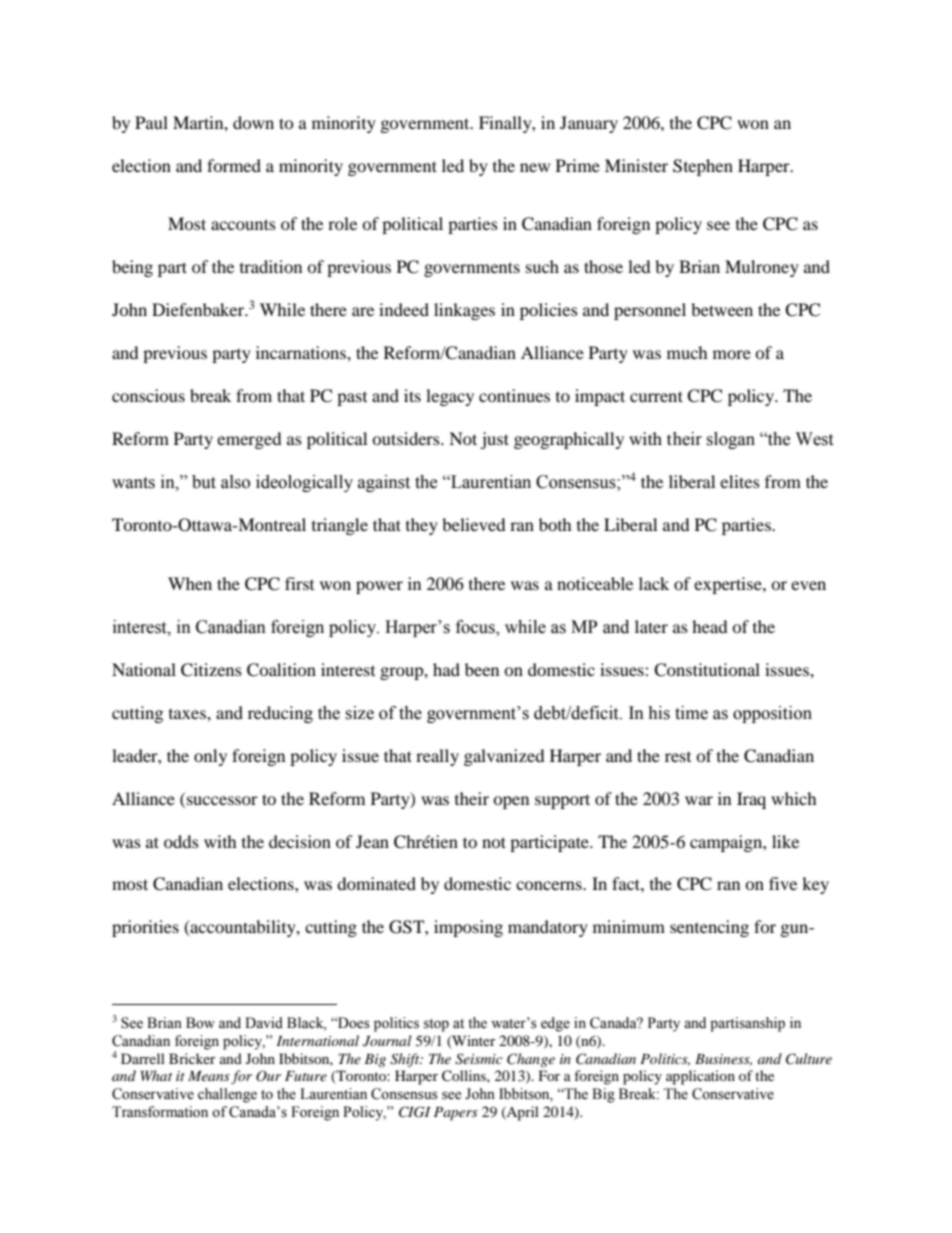 Image resolution: width=952 pixels, height=1233 pixels. I want to click on formed, so click(234, 165).
